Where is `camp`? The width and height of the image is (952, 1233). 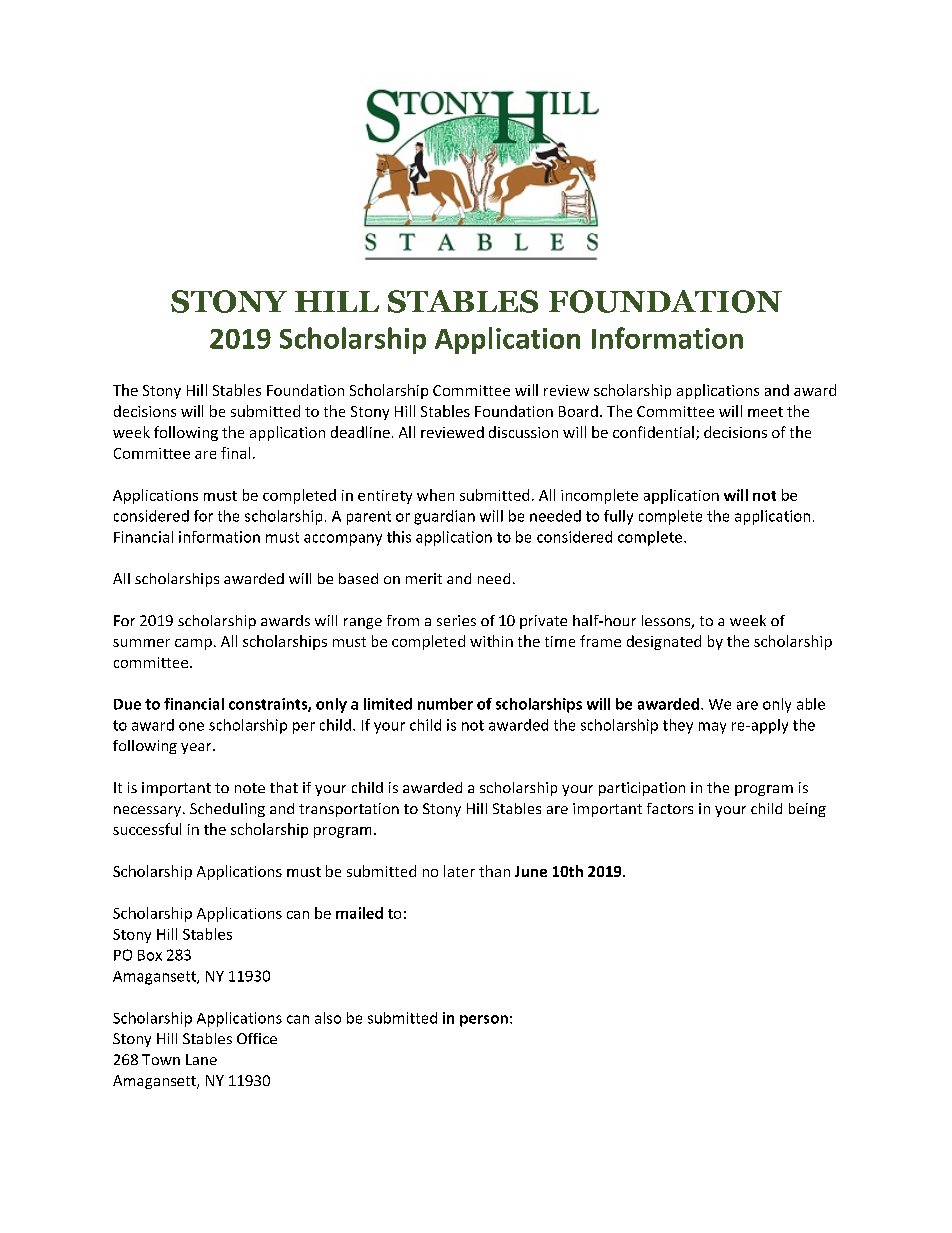 camp is located at coordinates (193, 644).
